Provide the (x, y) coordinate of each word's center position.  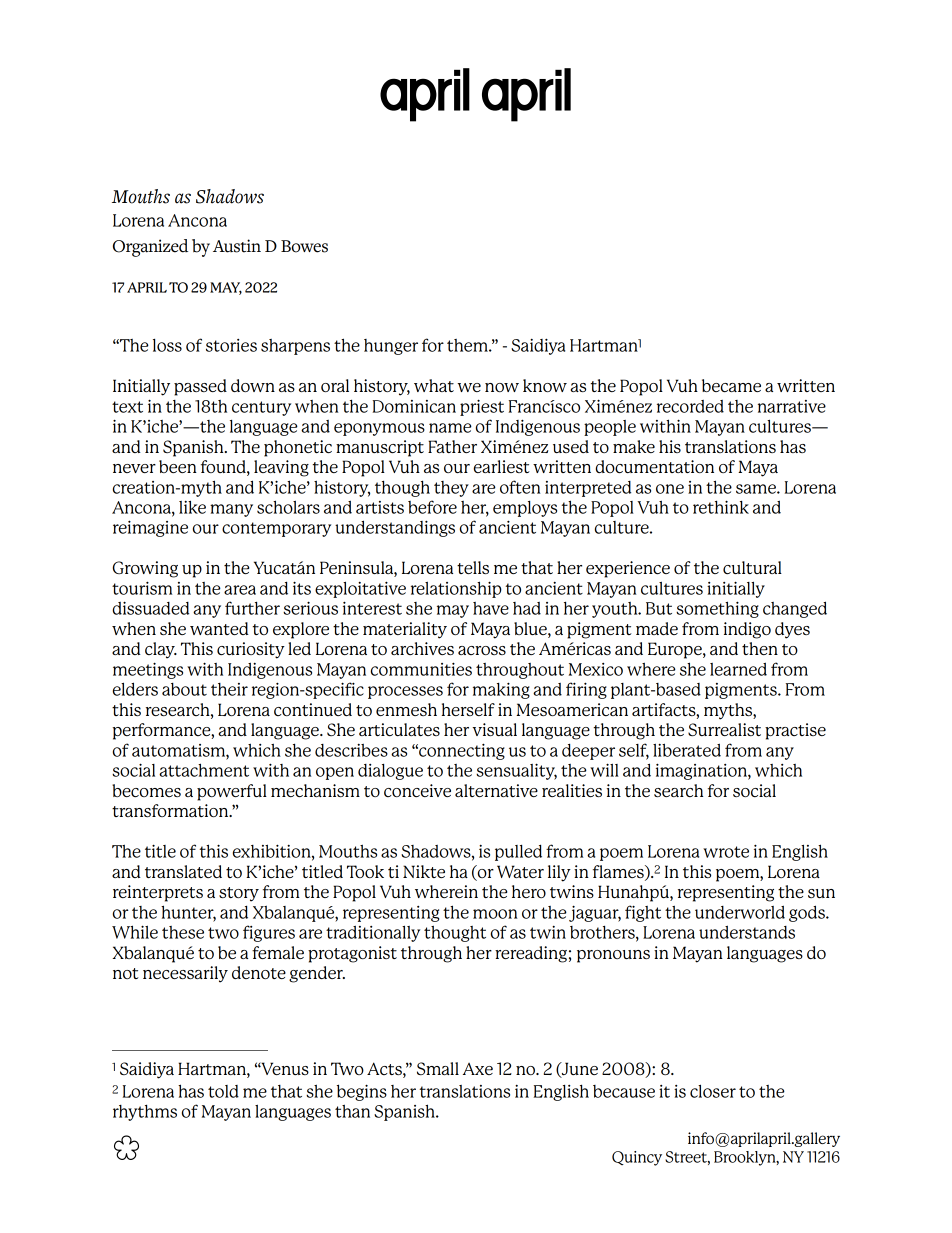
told (223, 1091)
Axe (478, 1069)
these (183, 932)
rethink (721, 507)
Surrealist (724, 729)
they (451, 489)
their (229, 689)
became (731, 385)
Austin (237, 246)
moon (495, 914)
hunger (391, 347)
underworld (740, 912)
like (192, 507)
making (501, 690)
